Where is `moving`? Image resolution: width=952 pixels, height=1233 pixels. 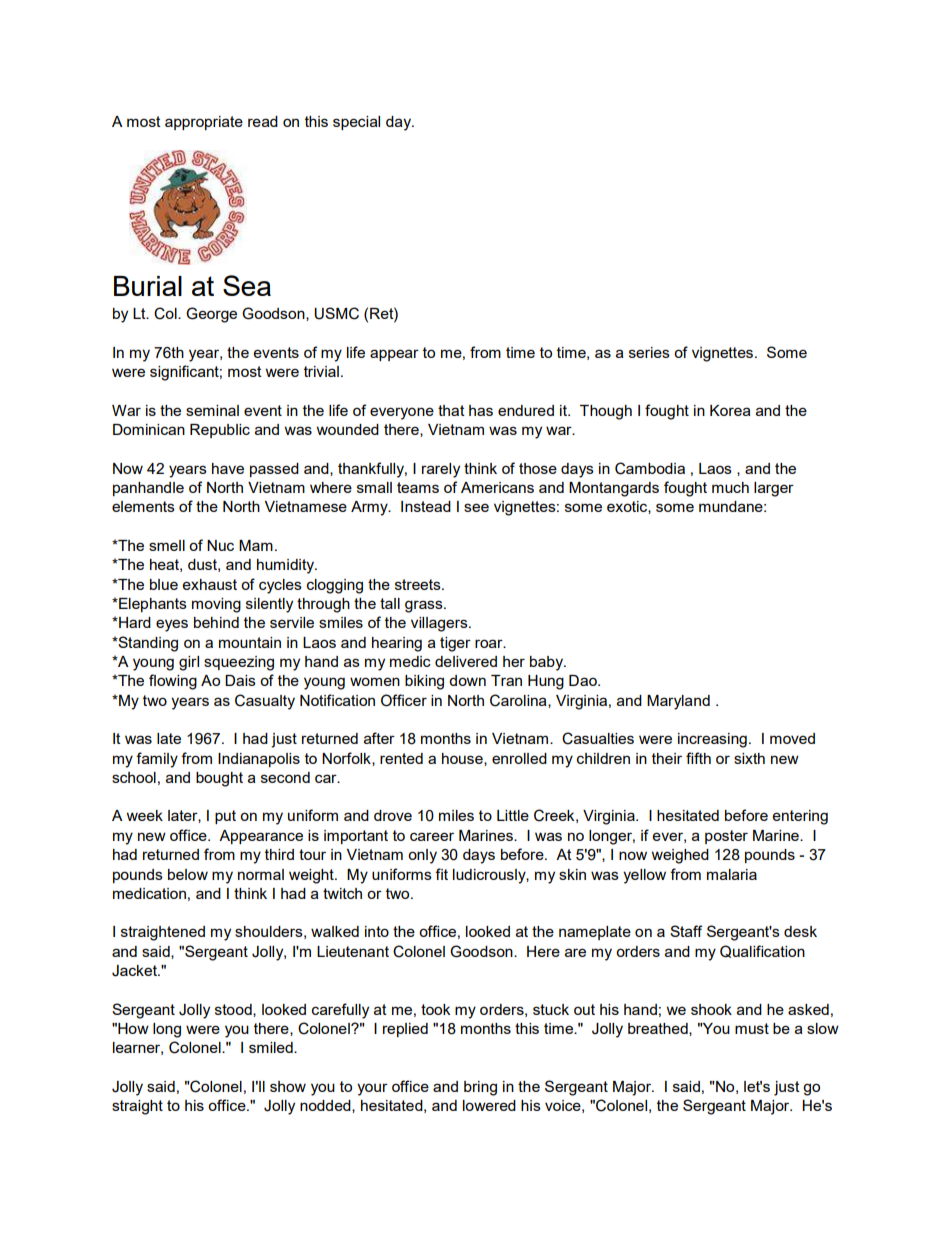
moving is located at coordinates (216, 605).
